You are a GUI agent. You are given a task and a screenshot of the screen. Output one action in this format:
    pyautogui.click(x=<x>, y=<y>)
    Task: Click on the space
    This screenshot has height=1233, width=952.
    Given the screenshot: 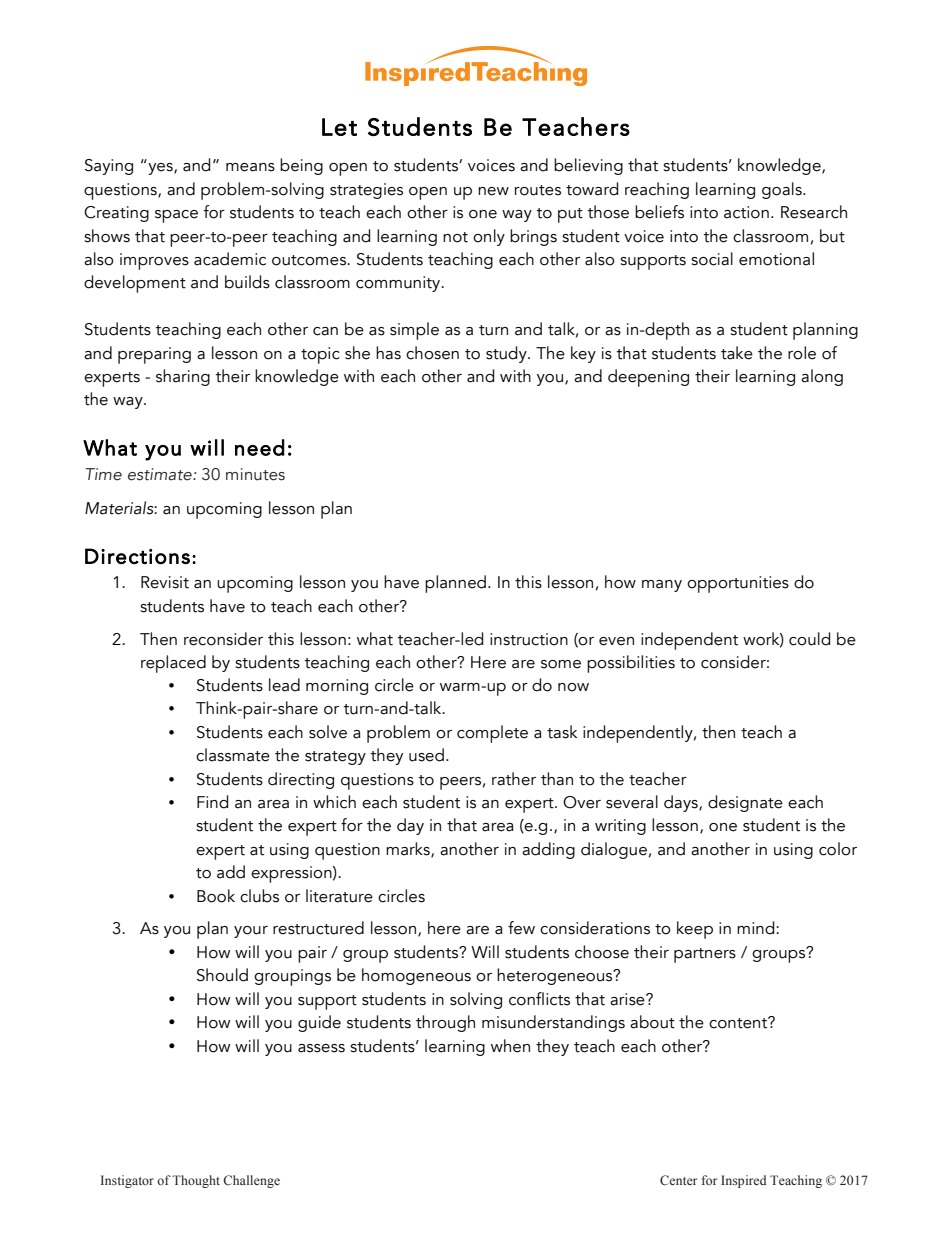 What is the action you would take?
    pyautogui.click(x=176, y=216)
